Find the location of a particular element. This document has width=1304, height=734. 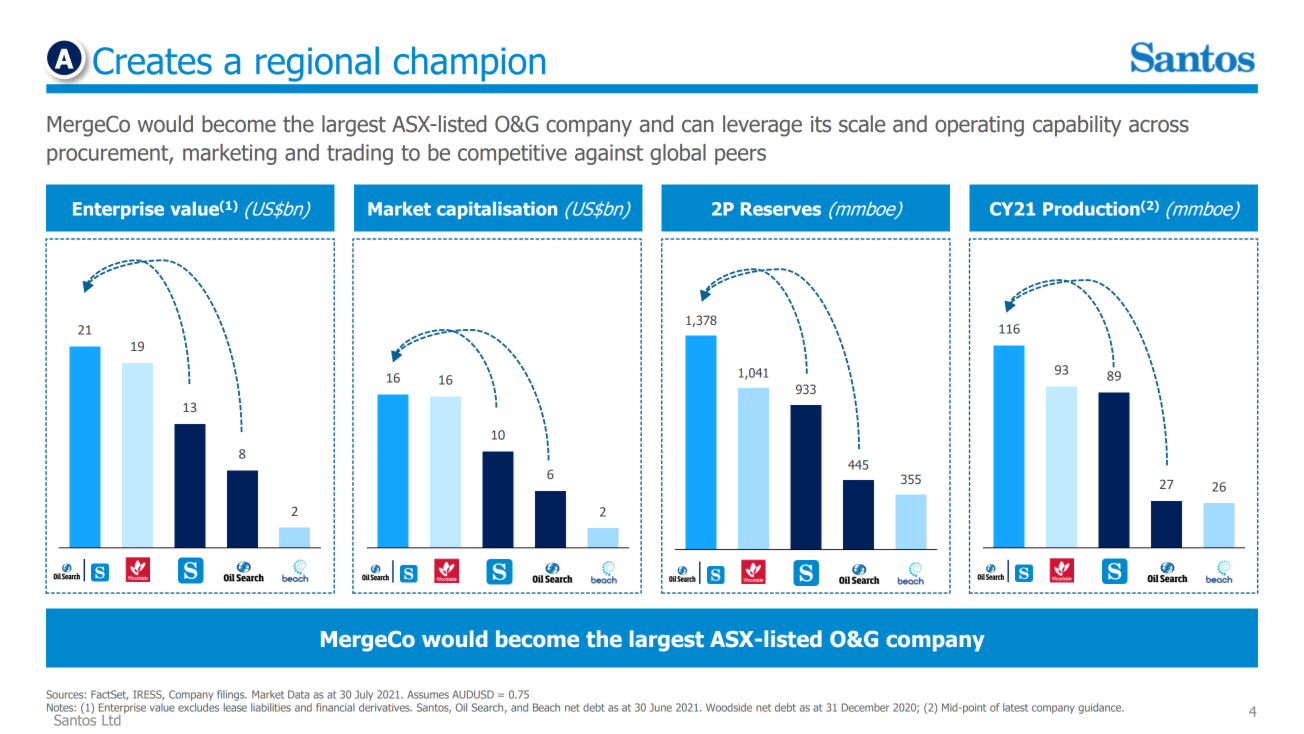

operating is located at coordinates (979, 126).
